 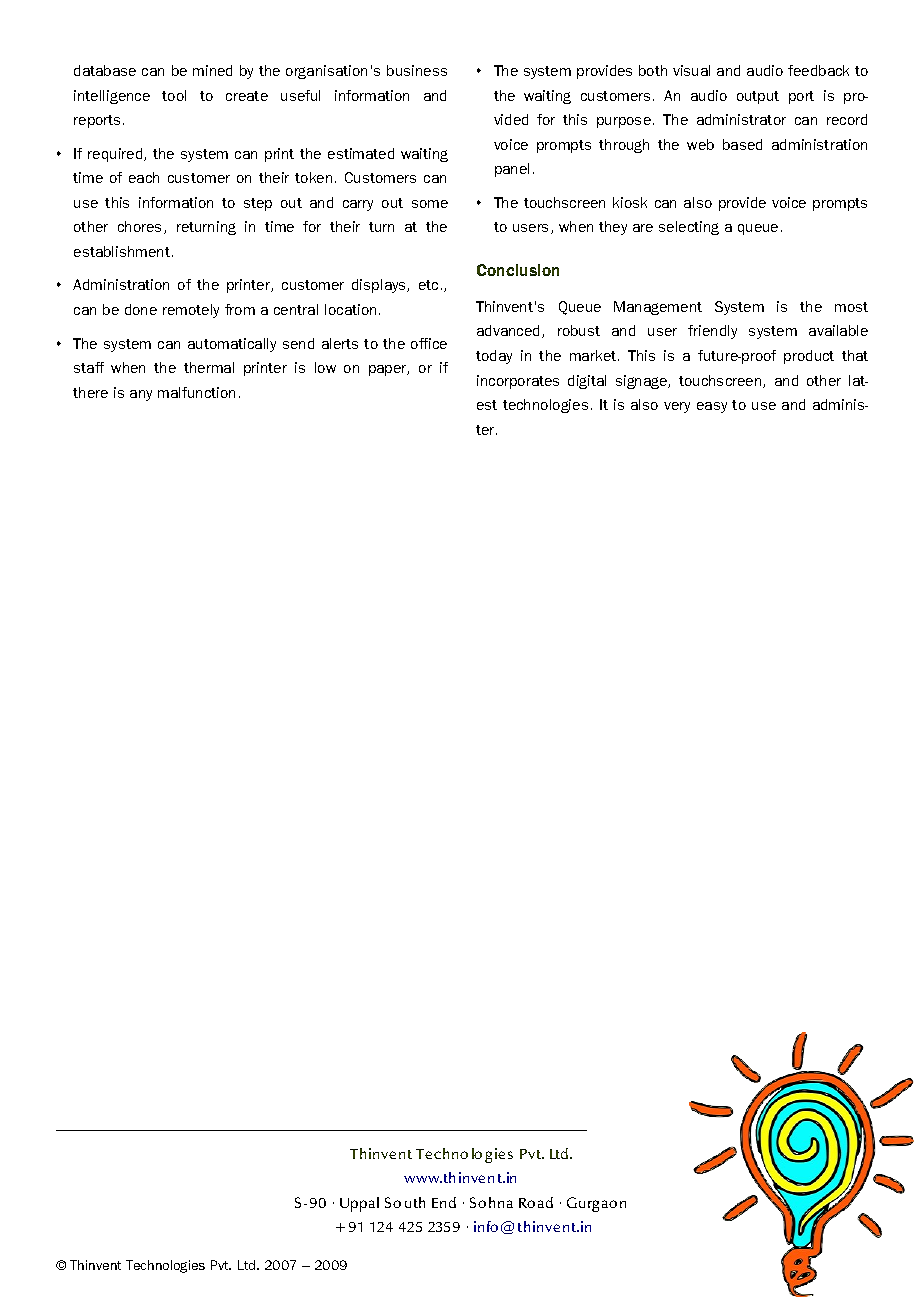 What do you see at coordinates (174, 95) in the screenshot?
I see `tool` at bounding box center [174, 95].
